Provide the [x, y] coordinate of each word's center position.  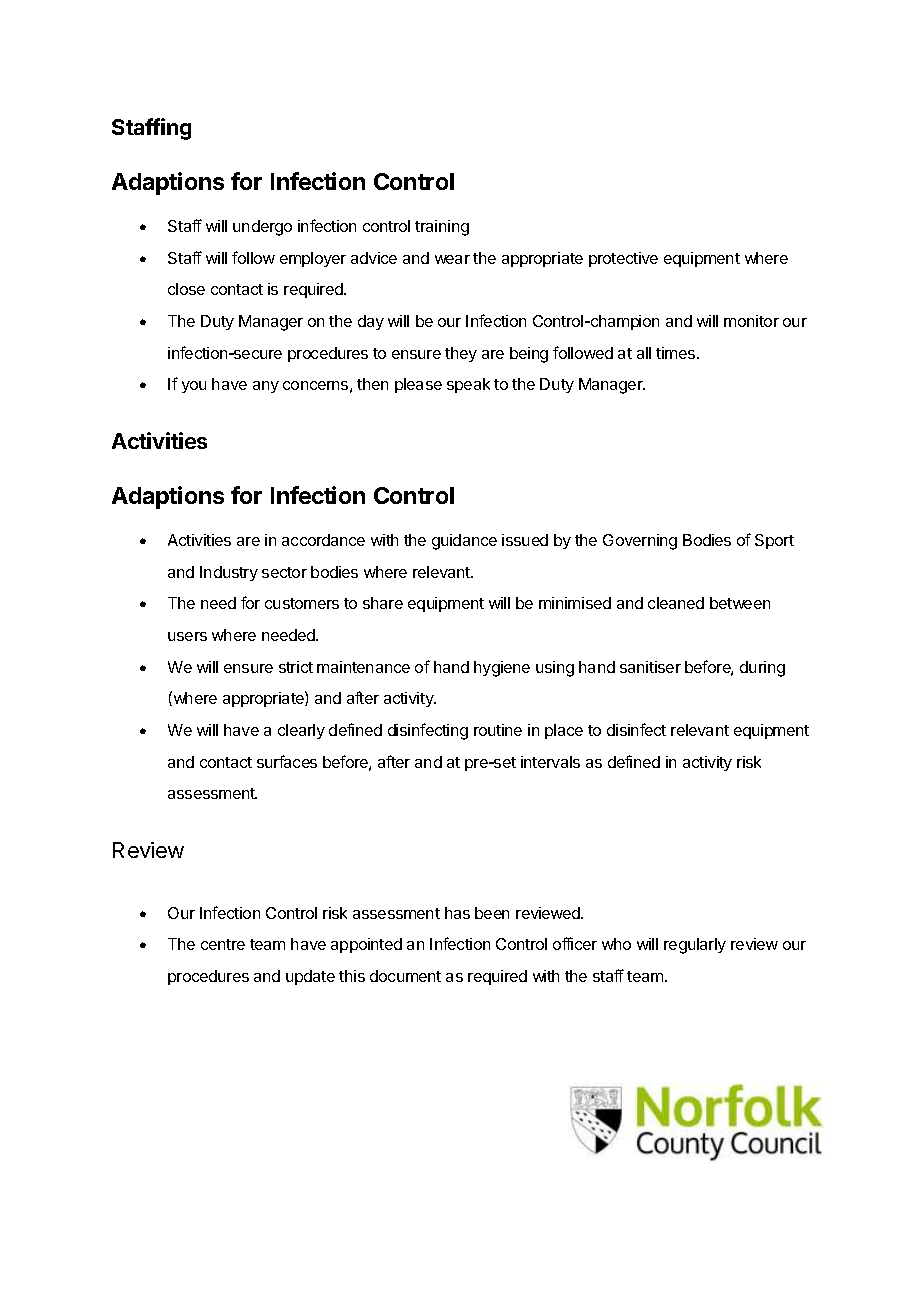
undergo [262, 228]
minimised [575, 603]
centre [223, 944]
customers [302, 603]
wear [452, 259]
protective [623, 259]
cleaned [676, 603]
